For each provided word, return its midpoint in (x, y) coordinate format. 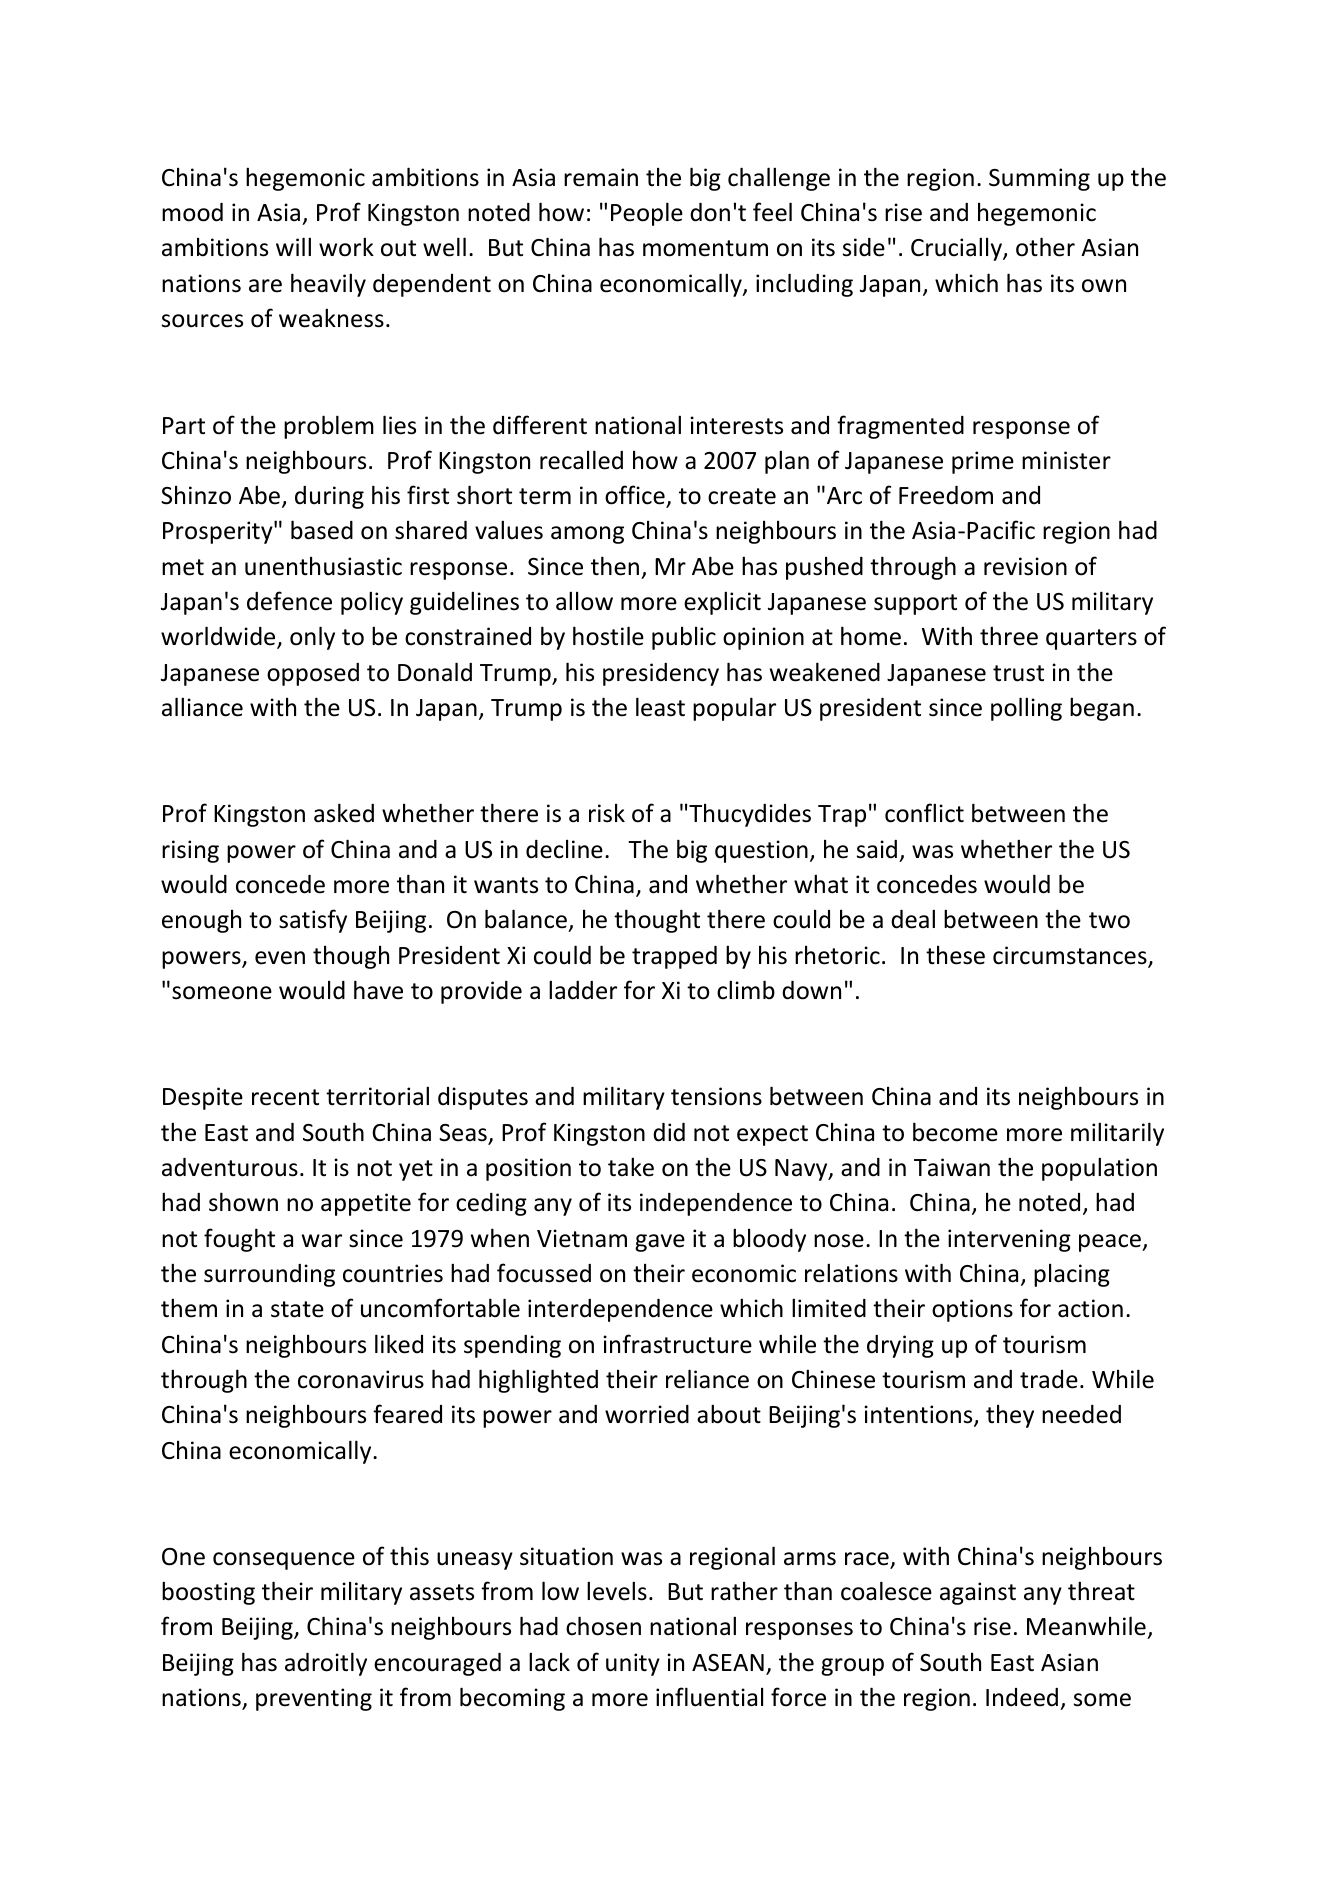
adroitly (326, 1664)
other (1045, 247)
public (684, 638)
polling (1026, 709)
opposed (313, 674)
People (647, 214)
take (631, 1167)
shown (243, 1202)
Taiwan (952, 1167)
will (293, 246)
